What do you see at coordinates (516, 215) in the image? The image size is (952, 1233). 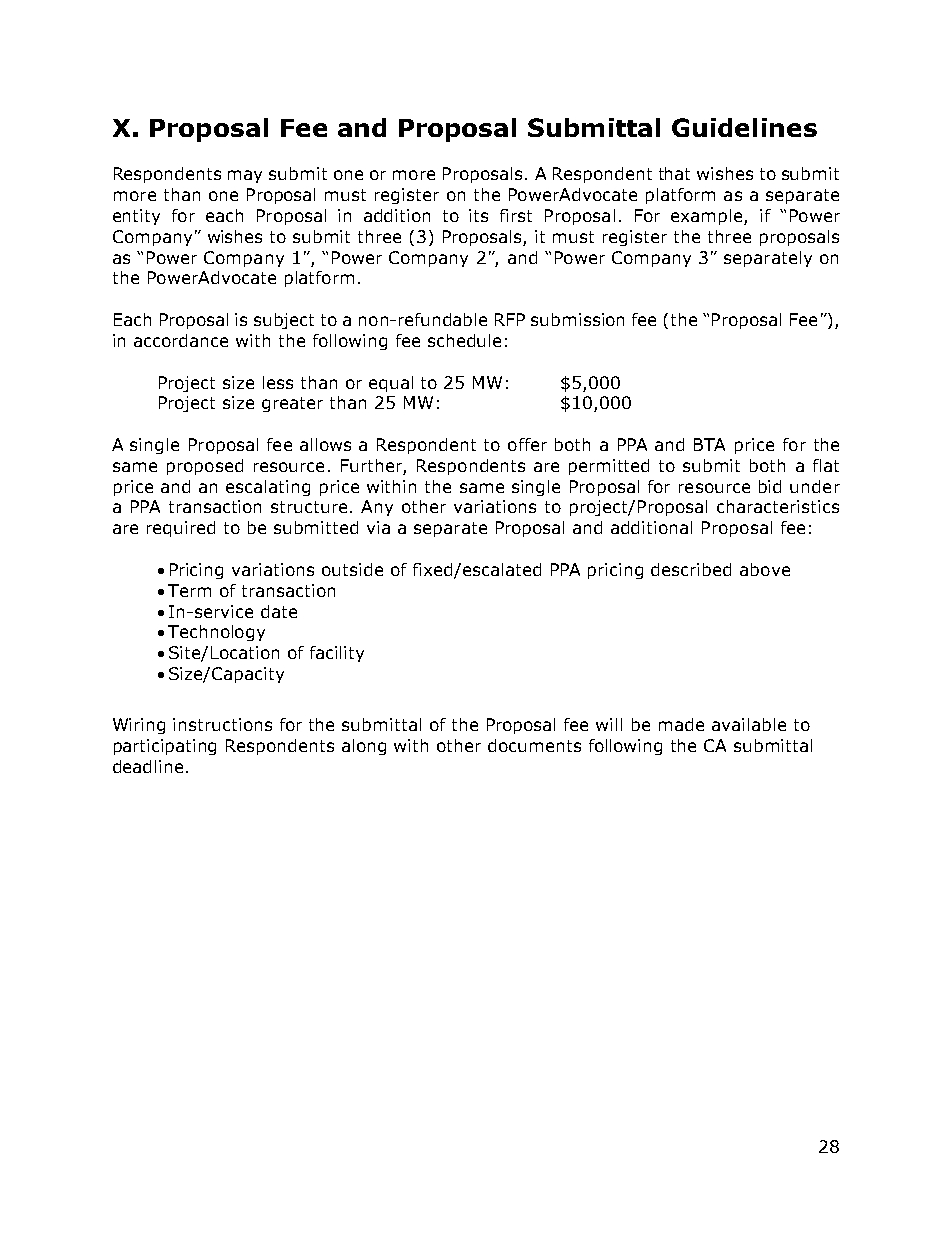 I see `first` at bounding box center [516, 215].
